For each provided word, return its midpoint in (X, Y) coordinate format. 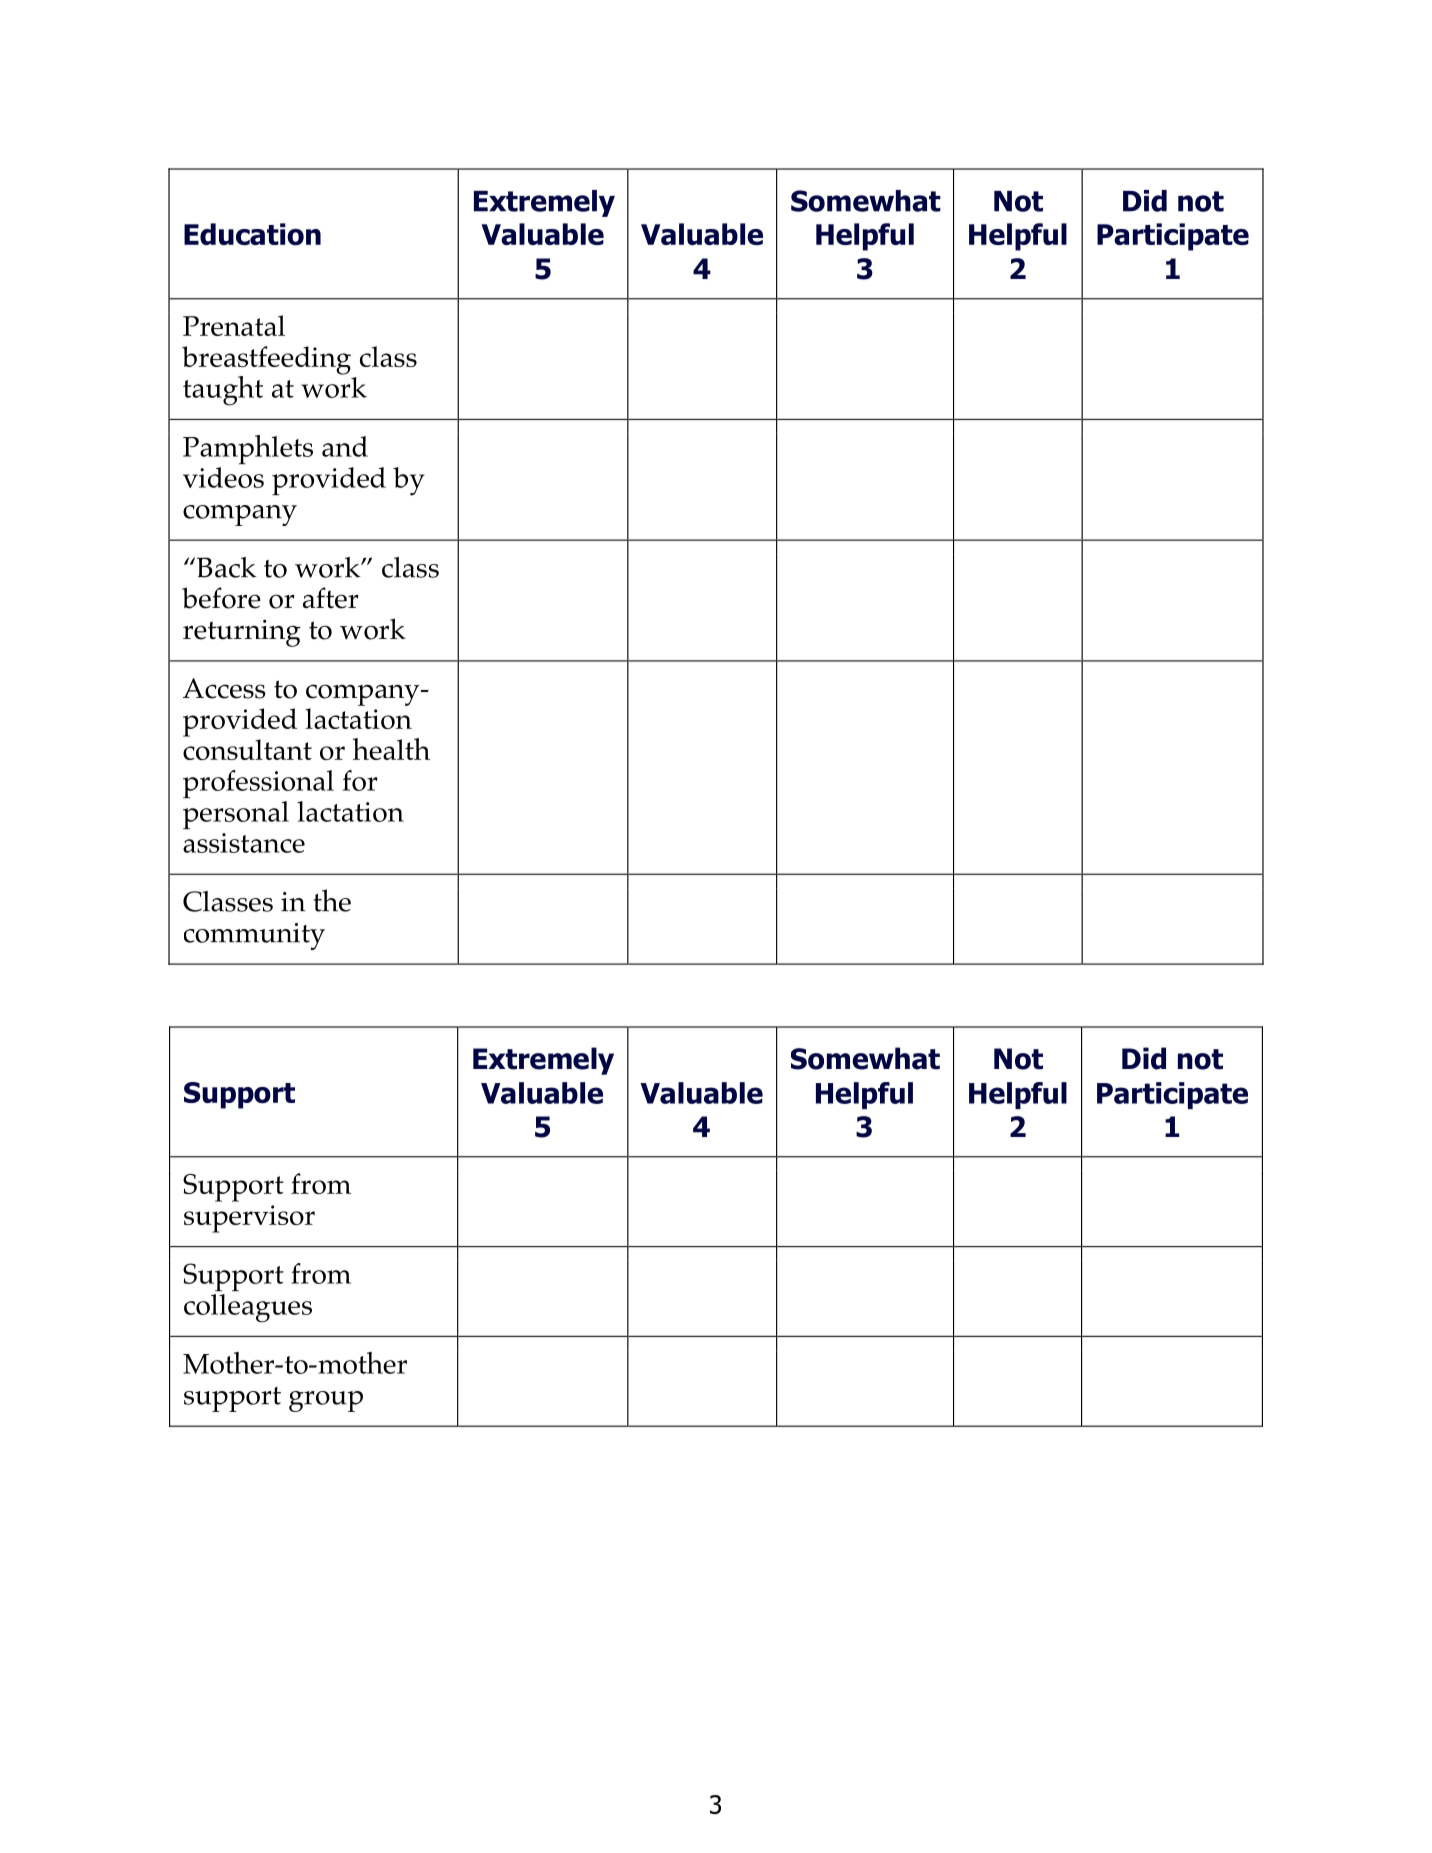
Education (252, 234)
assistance (244, 843)
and (345, 446)
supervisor (249, 1219)
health (391, 749)
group (326, 1401)
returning (242, 633)
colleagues (248, 1308)
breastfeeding (266, 361)
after (331, 598)
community (254, 936)
